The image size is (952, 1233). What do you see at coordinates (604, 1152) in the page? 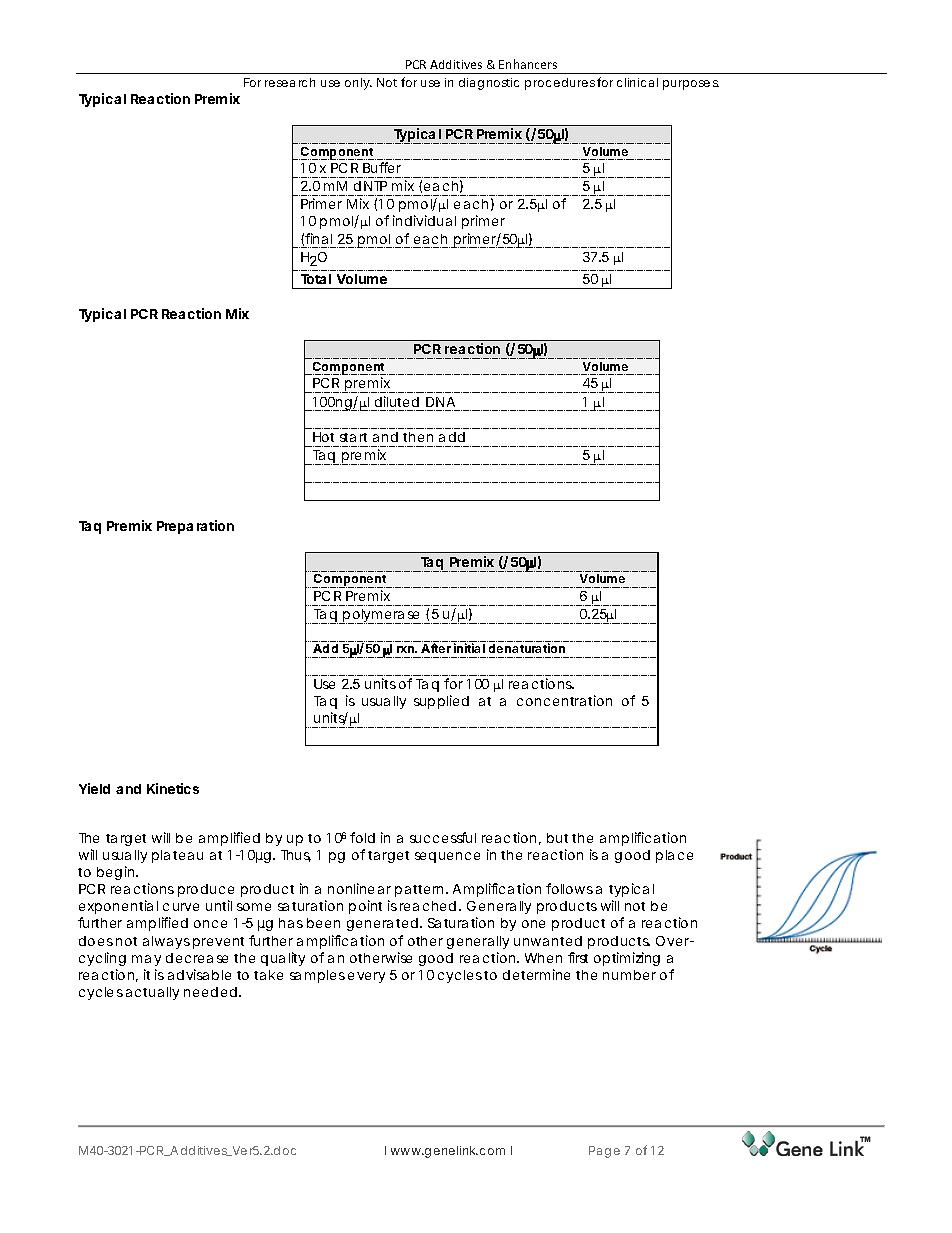
I see `Page` at bounding box center [604, 1152].
